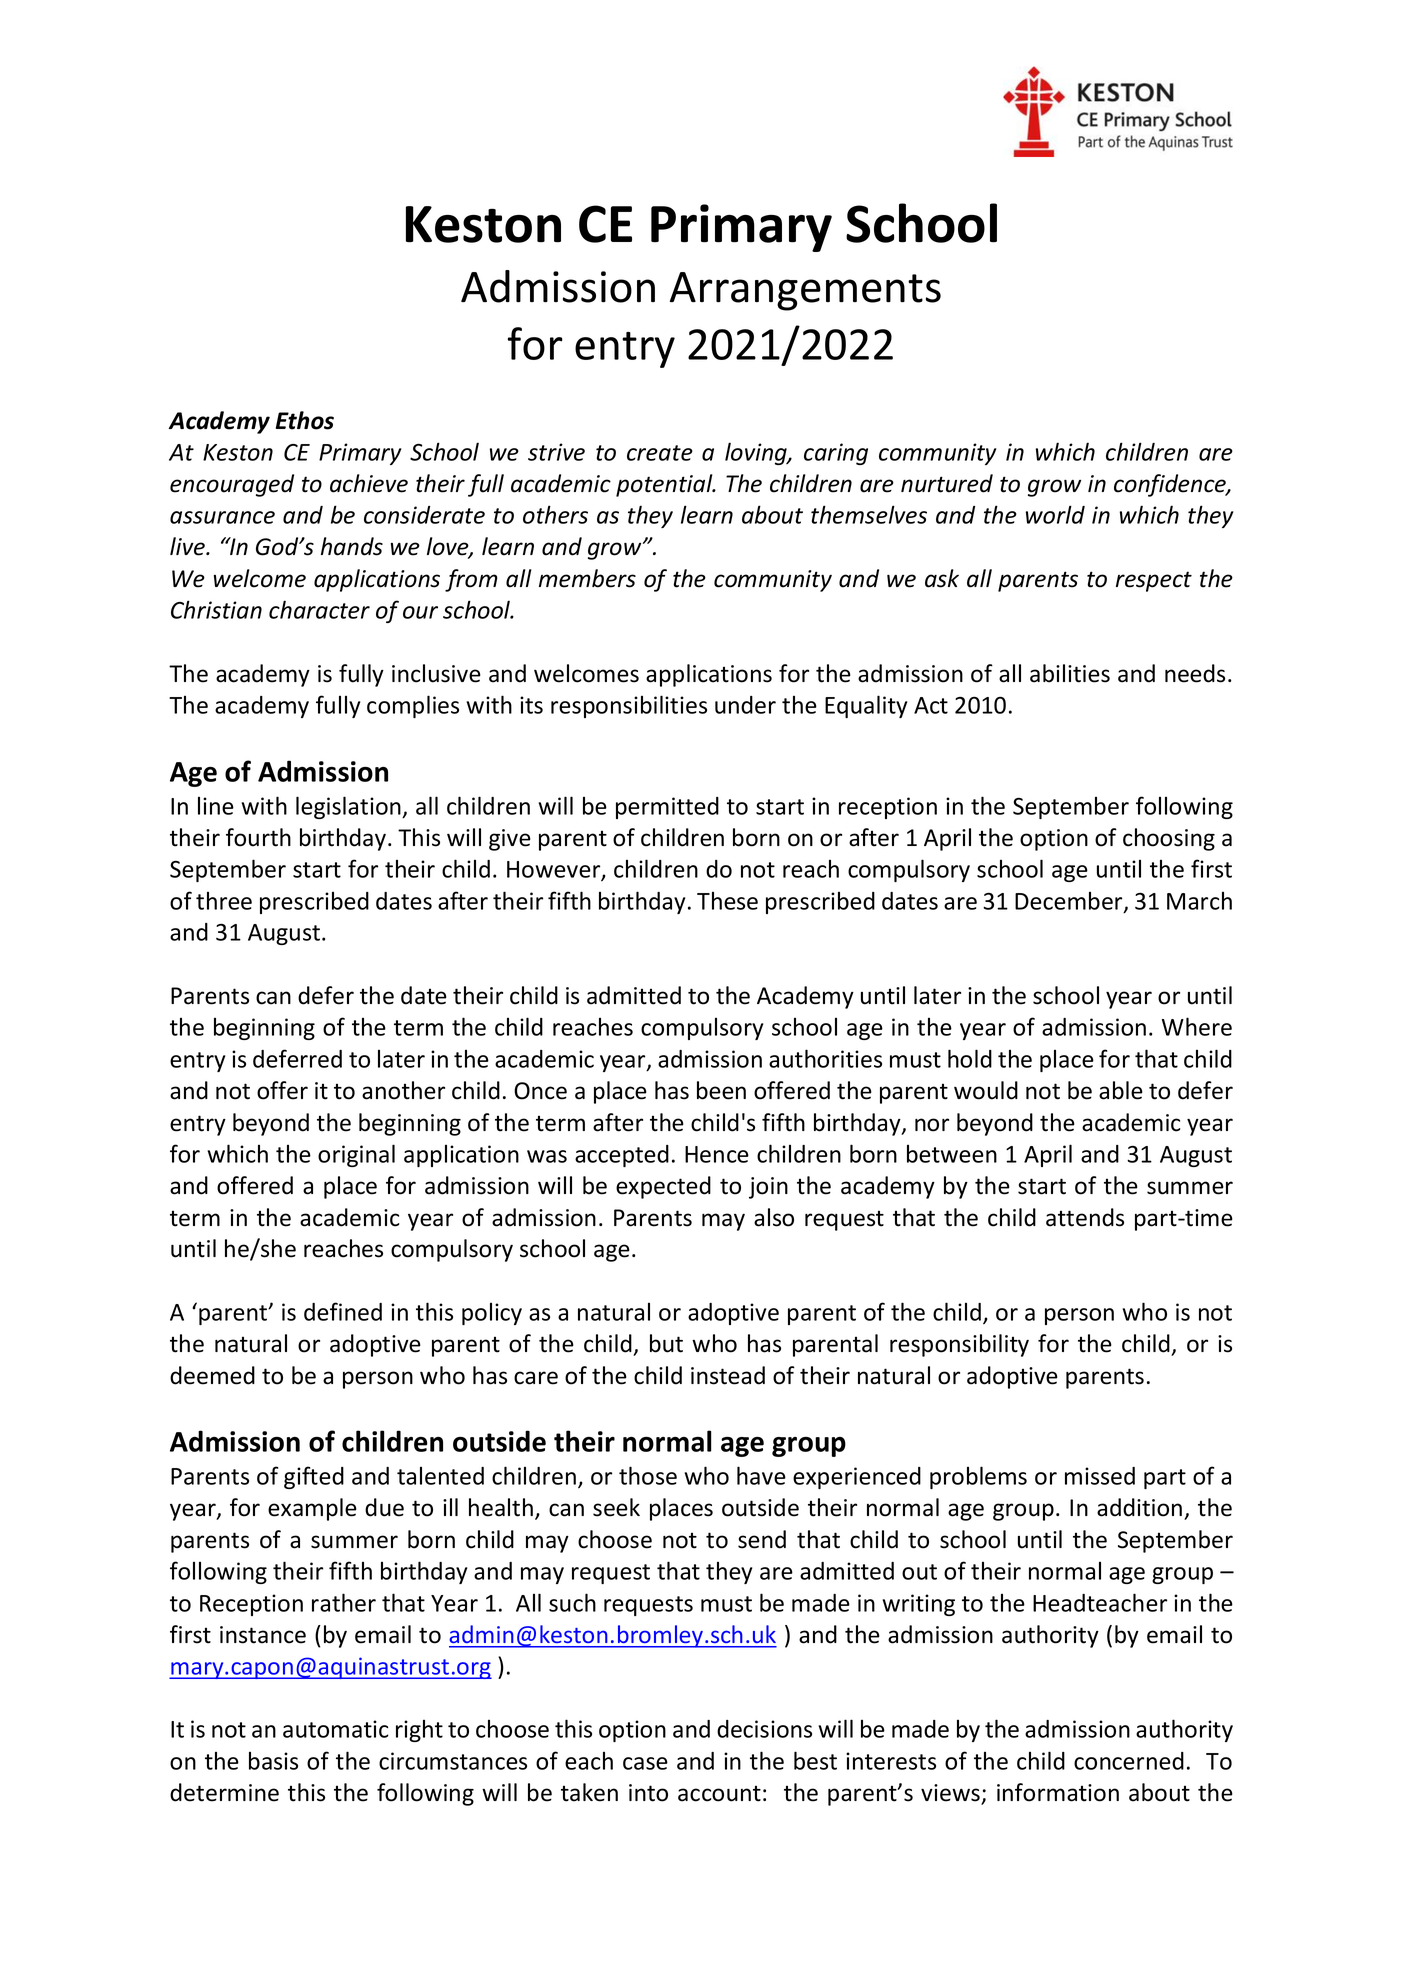  Describe the element at coordinates (805, 291) in the document. I see `Arrangements` at that location.
